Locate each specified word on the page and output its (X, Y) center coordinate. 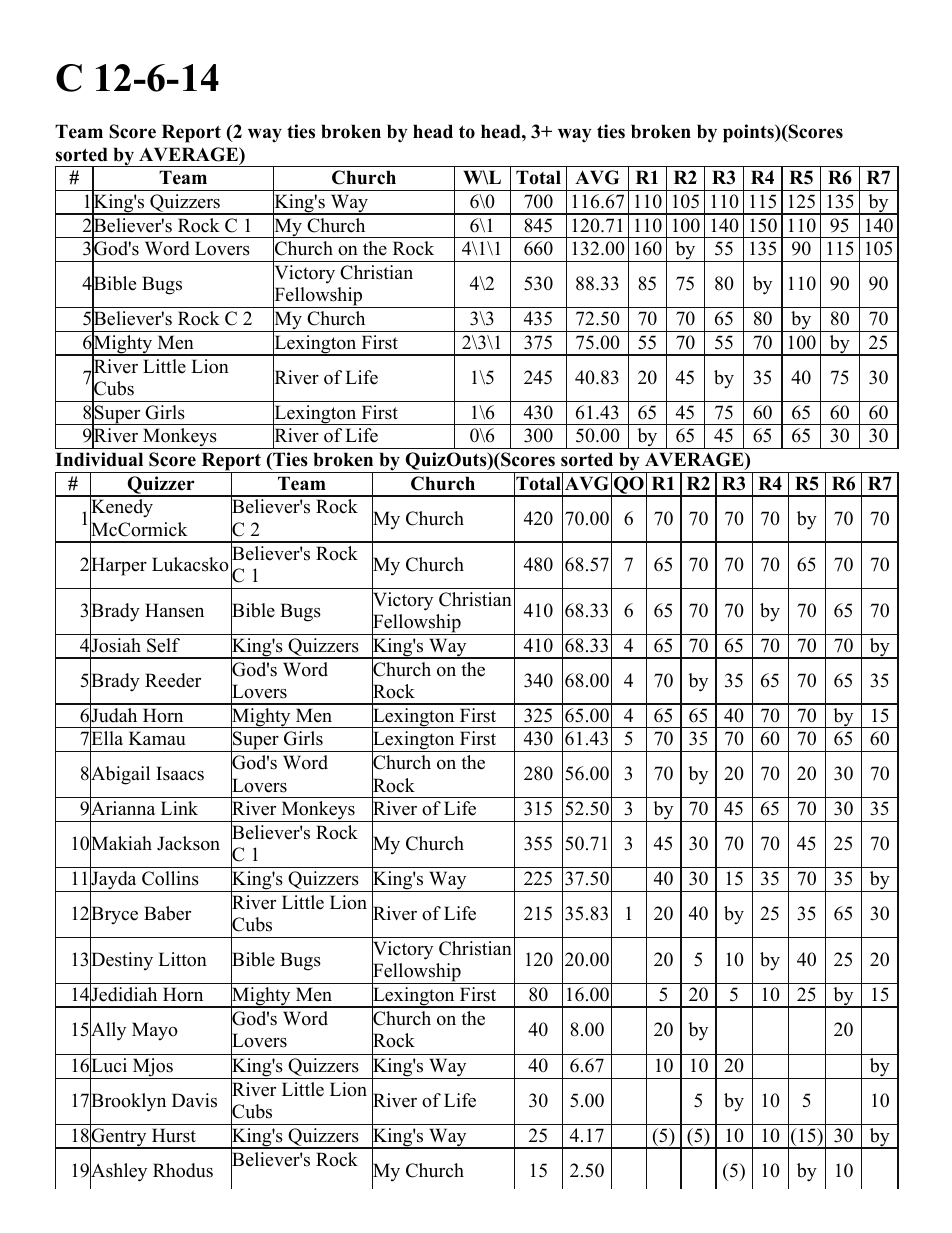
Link (179, 808)
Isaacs (180, 773)
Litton (182, 959)
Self (163, 645)
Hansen (174, 610)
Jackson (188, 843)
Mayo (155, 1031)
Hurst (174, 1135)
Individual (99, 459)
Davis (194, 1100)
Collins (170, 878)
